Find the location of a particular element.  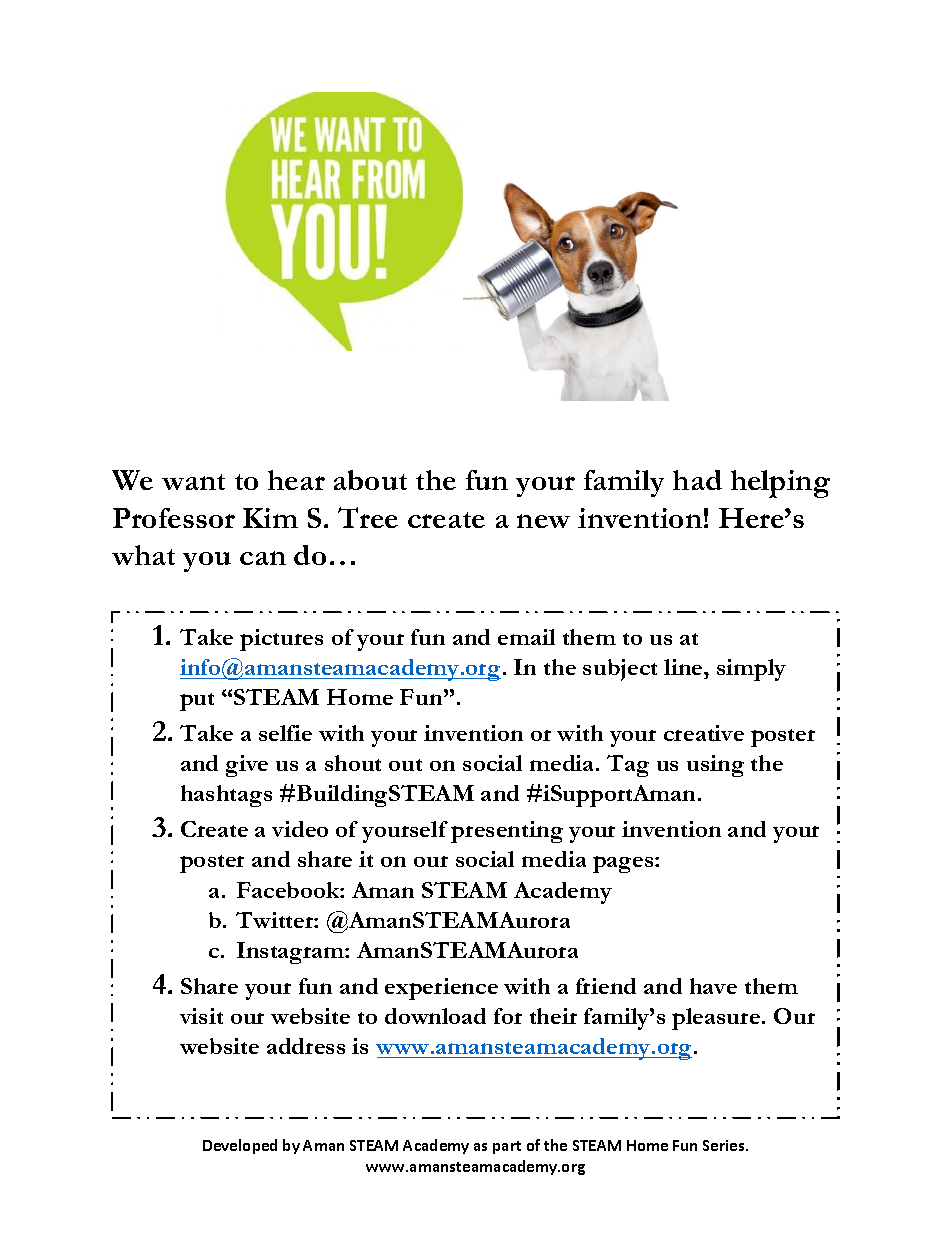

visit is located at coordinates (201, 1016).
